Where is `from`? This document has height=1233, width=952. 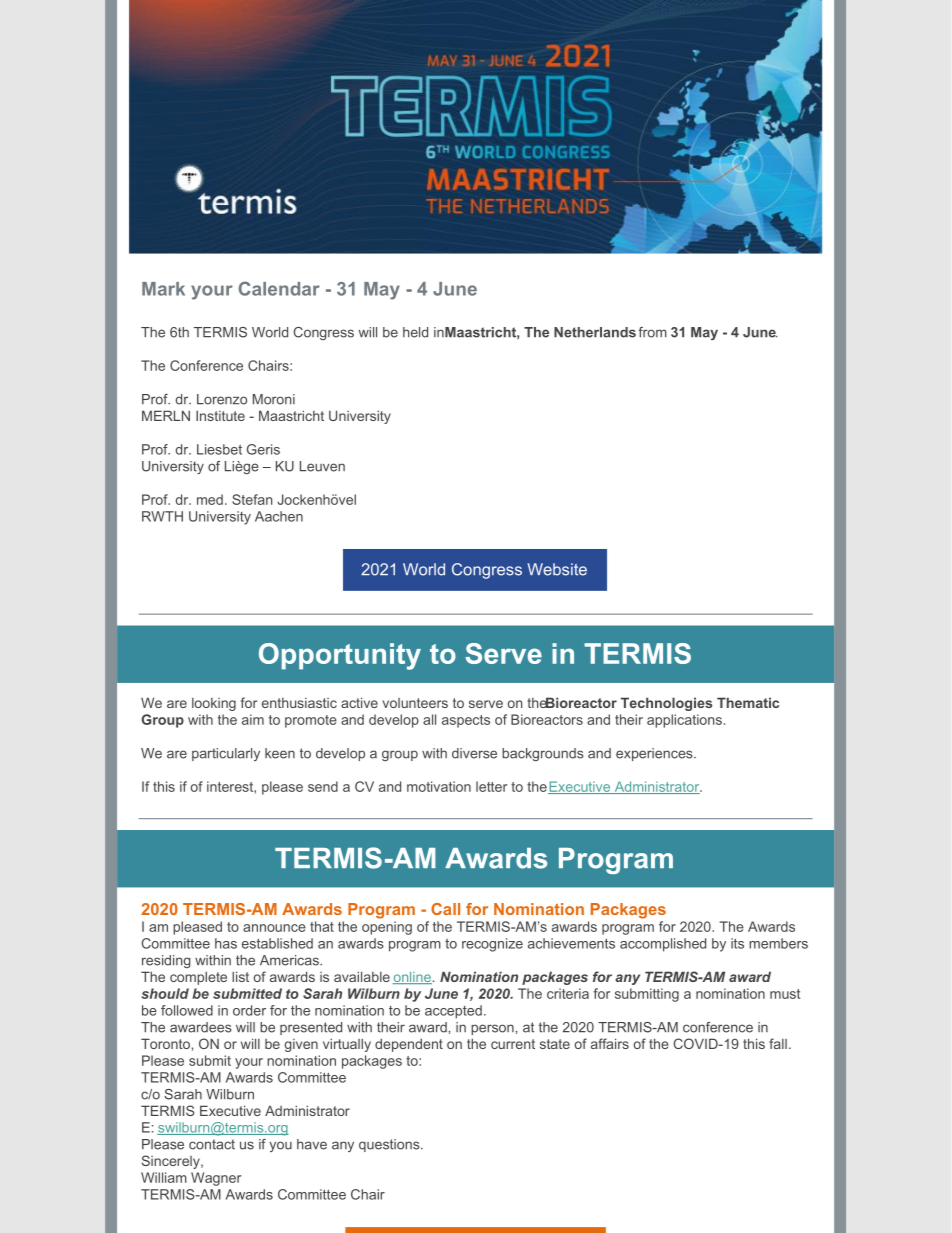
from is located at coordinates (652, 332).
